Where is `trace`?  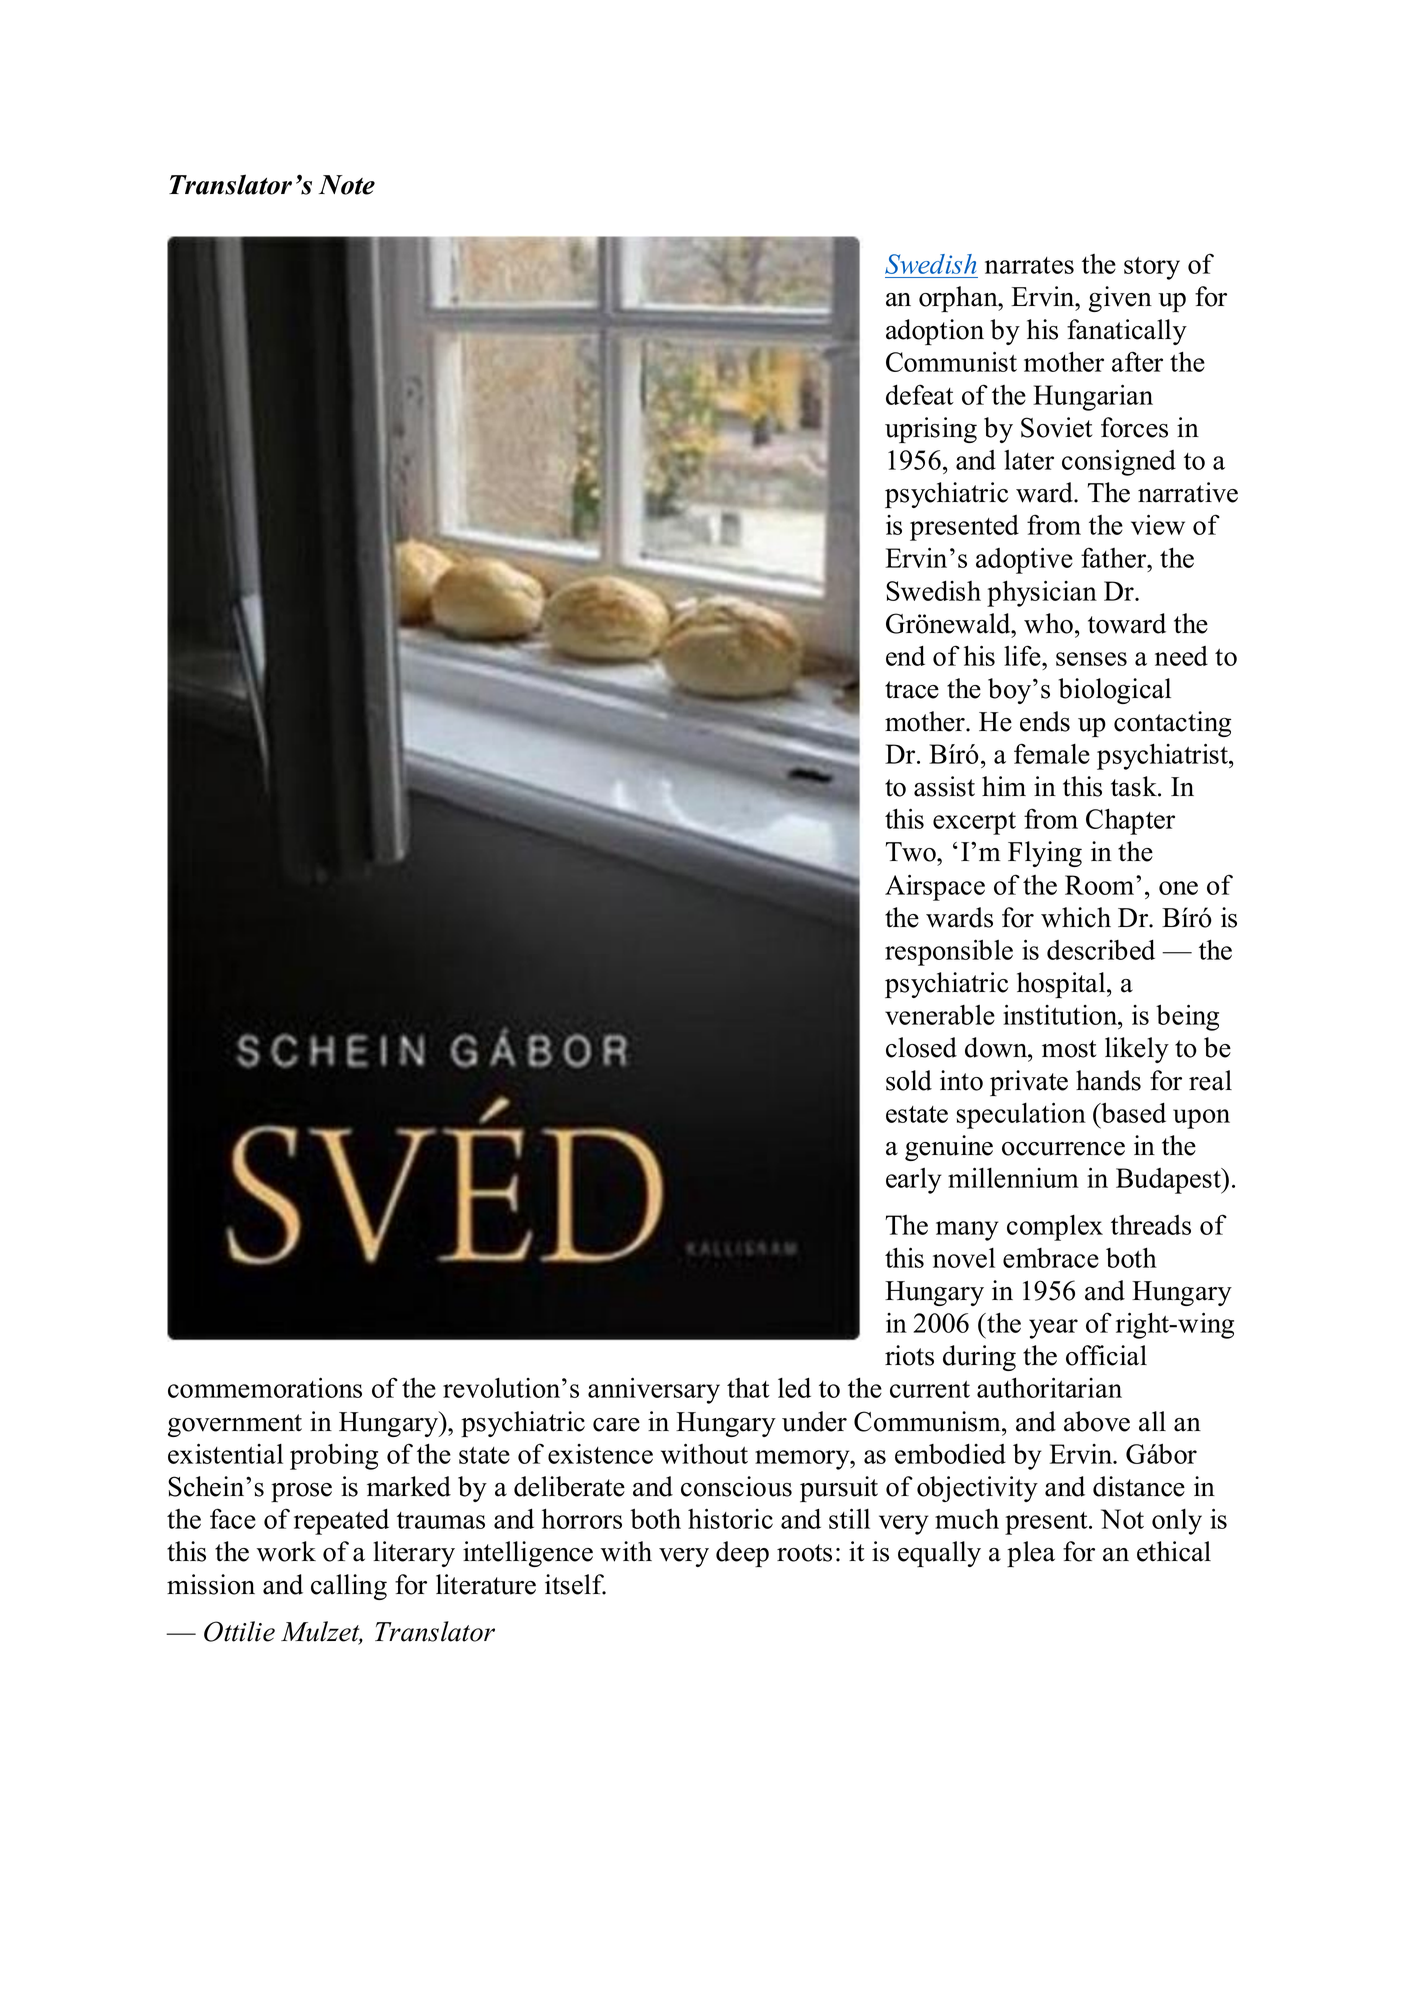 trace is located at coordinates (912, 690).
